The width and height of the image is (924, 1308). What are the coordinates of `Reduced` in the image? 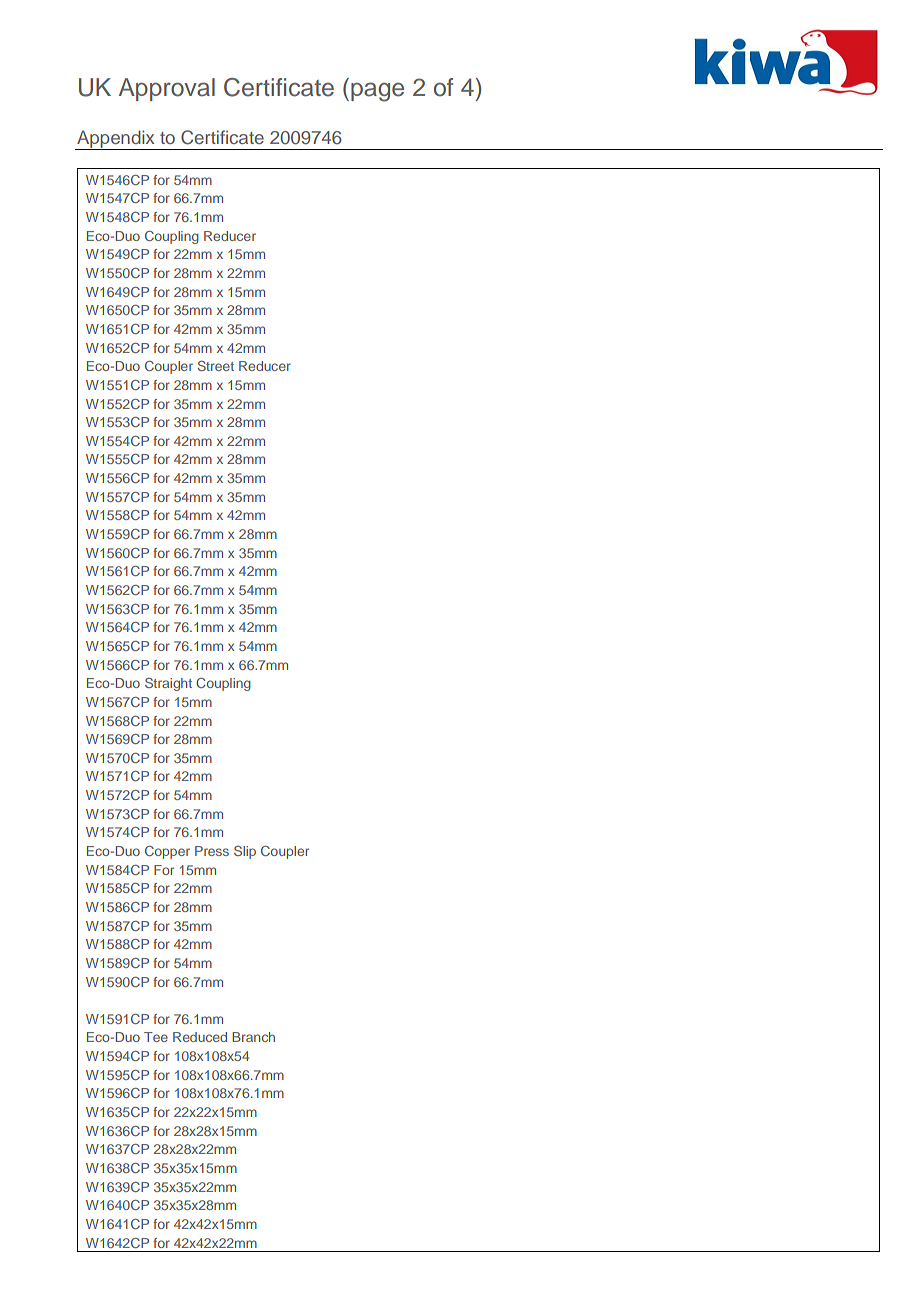 It's located at (200, 1037).
